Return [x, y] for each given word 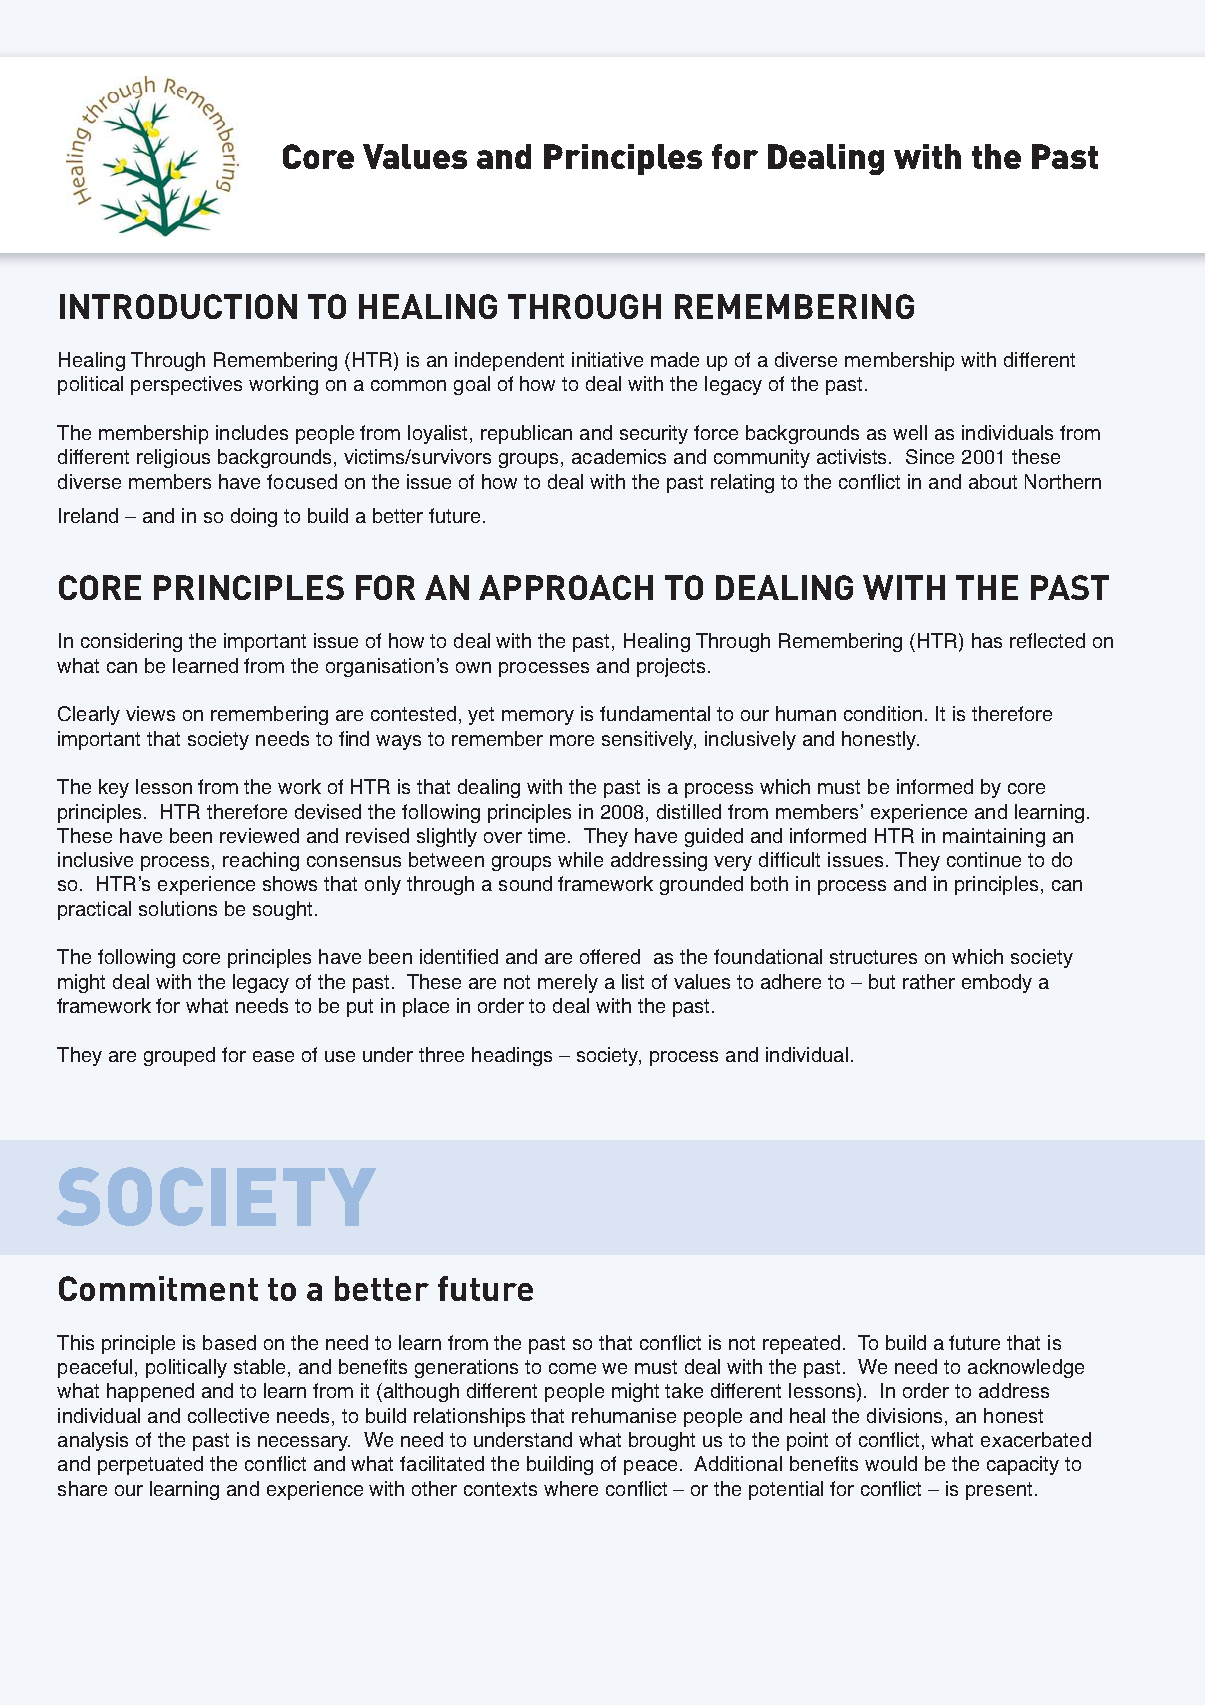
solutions [178, 908]
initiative [607, 359]
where [571, 1488]
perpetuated [150, 1465]
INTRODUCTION [178, 306]
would [891, 1463]
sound [525, 883]
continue [984, 859]
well [910, 432]
